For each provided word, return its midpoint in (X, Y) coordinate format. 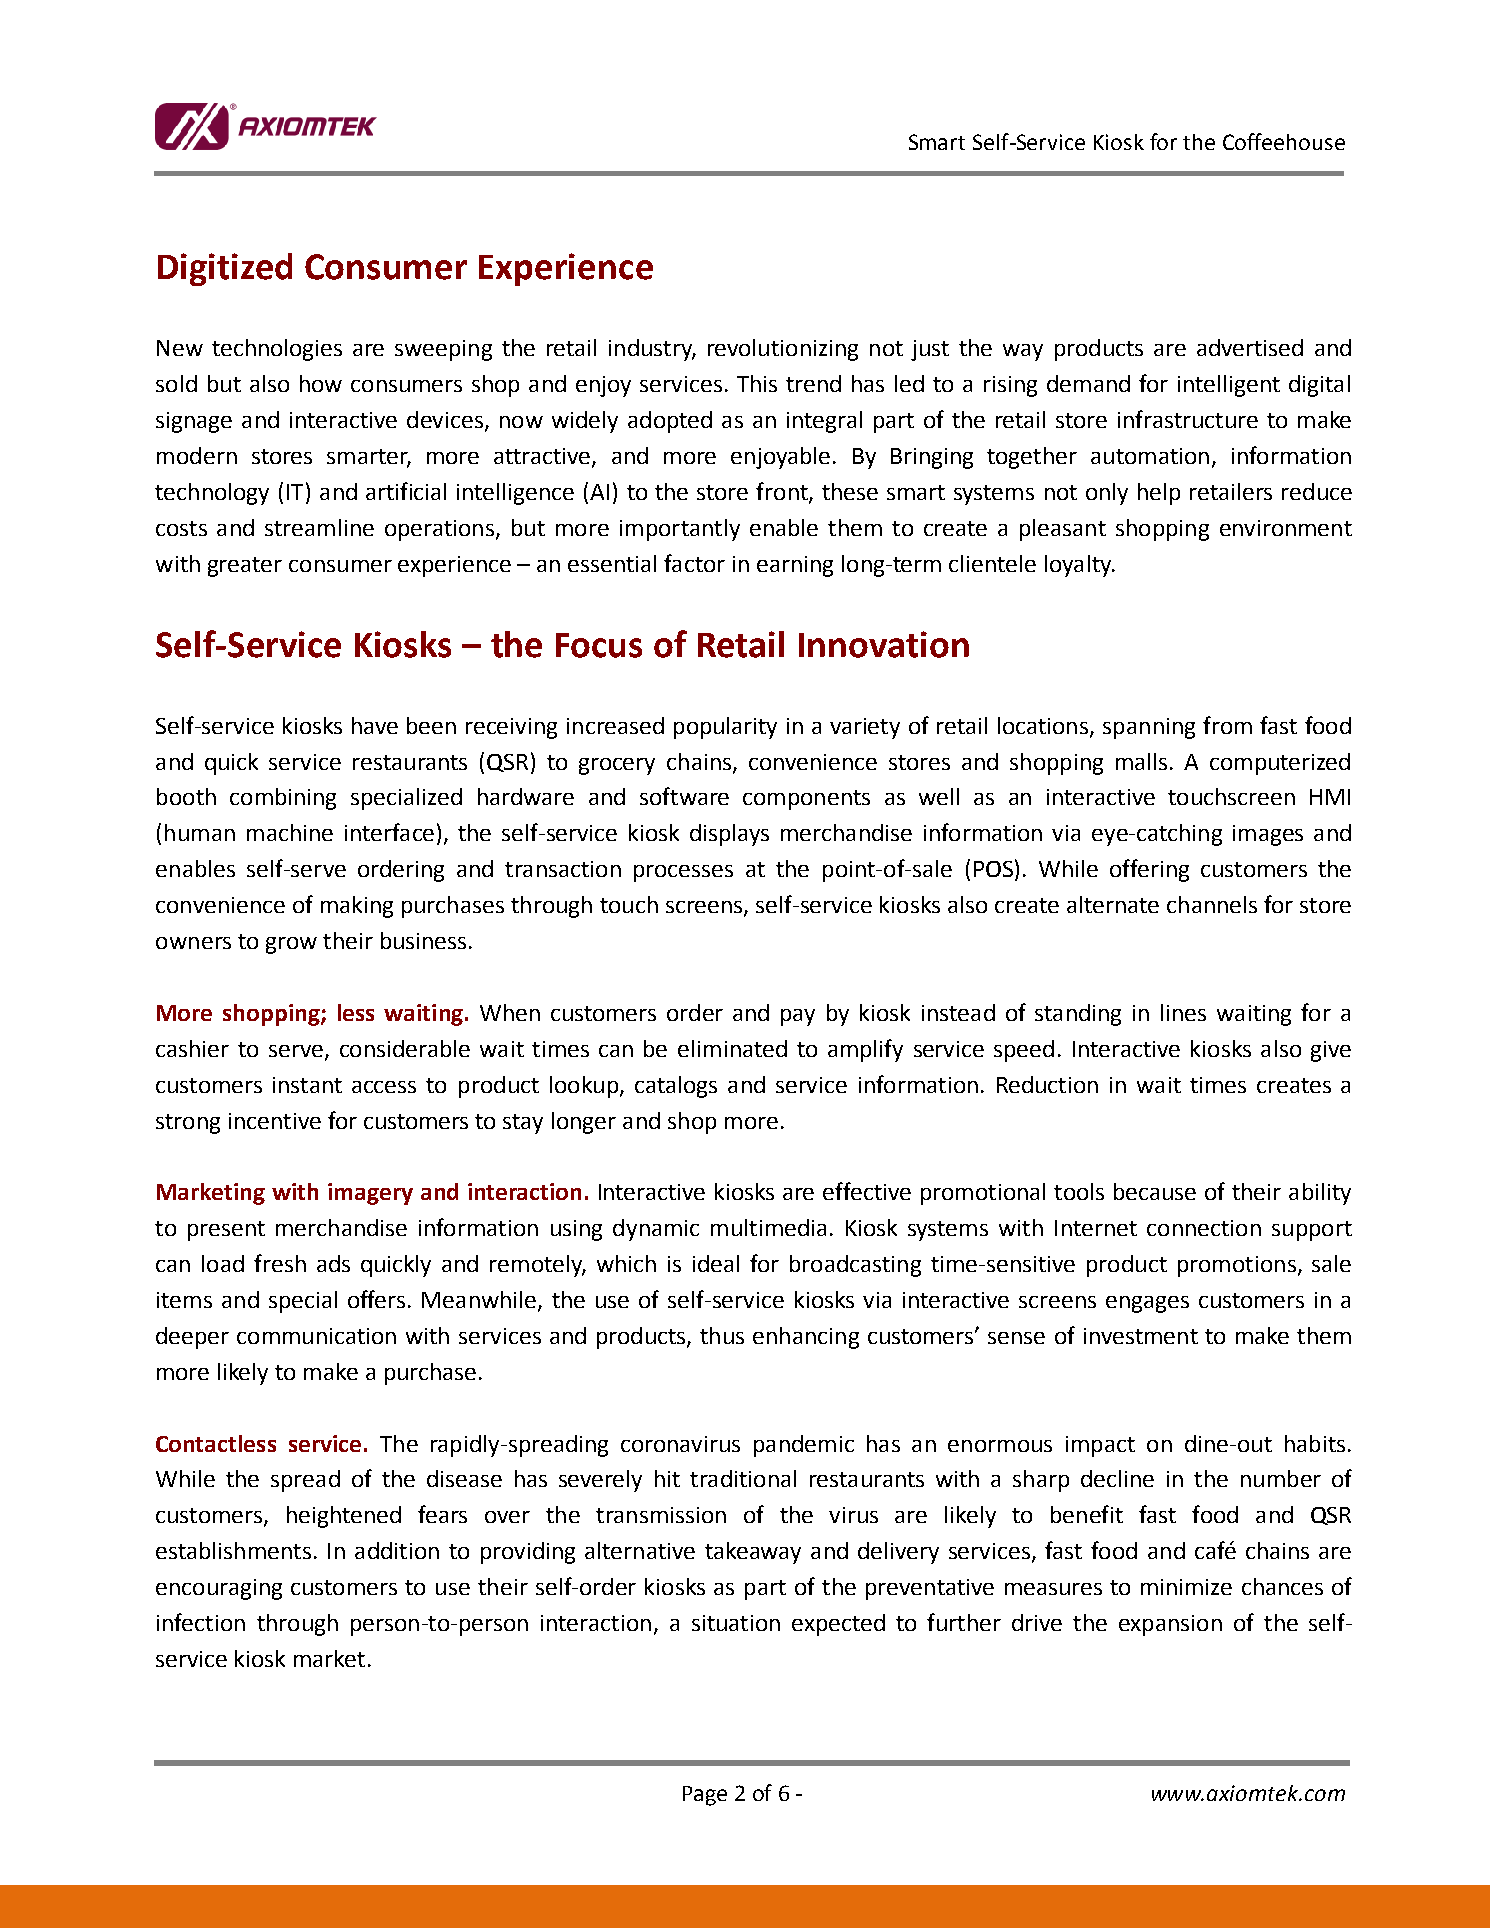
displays (729, 835)
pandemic (804, 1446)
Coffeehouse (1284, 141)
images (1268, 835)
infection (201, 1622)
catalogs (676, 1087)
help (1159, 494)
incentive (275, 1121)
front (783, 492)
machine (290, 832)
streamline (319, 527)
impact (1100, 1446)
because (1155, 1191)
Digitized (225, 269)
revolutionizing (783, 350)
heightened (344, 1517)
